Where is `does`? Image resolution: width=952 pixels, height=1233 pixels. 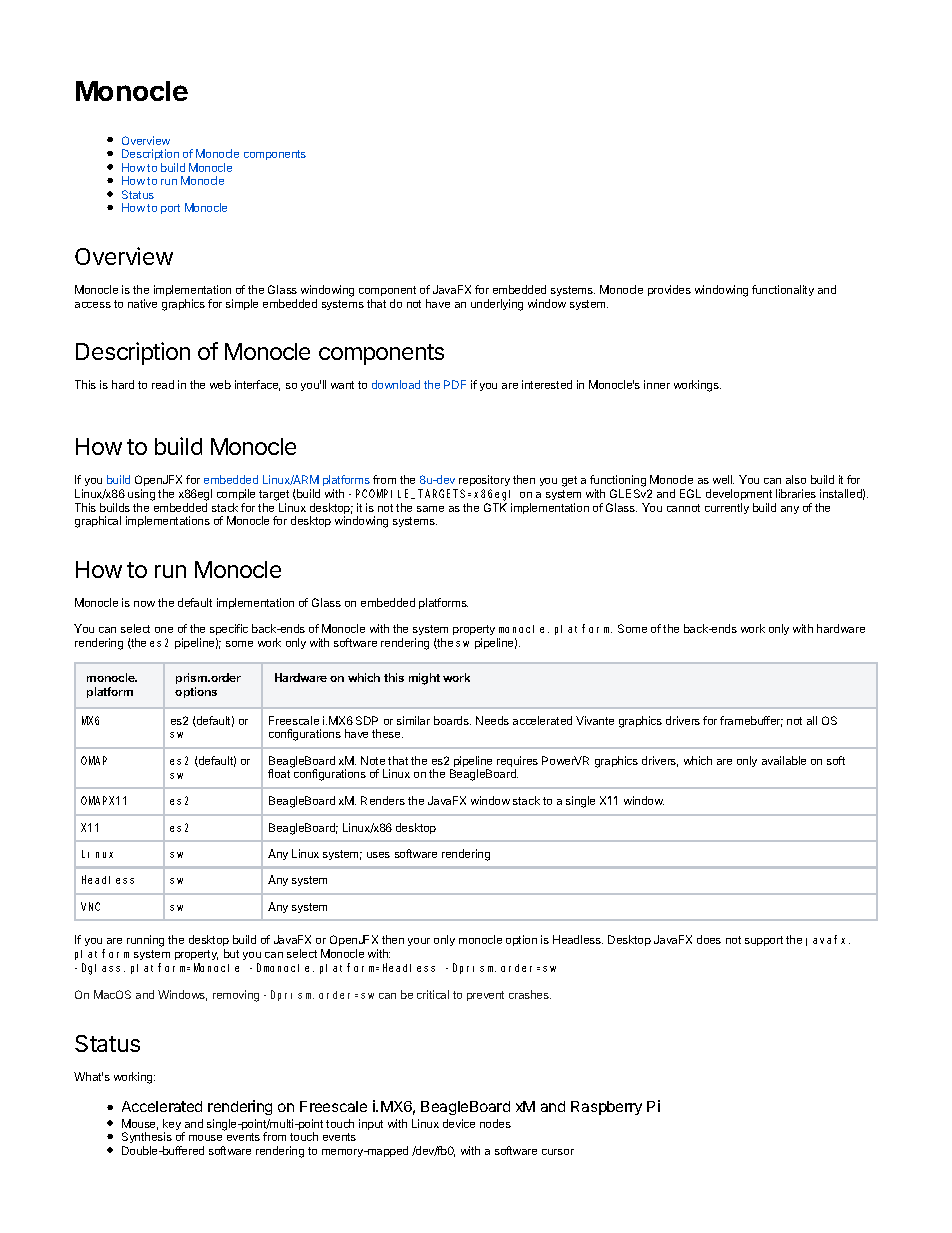 does is located at coordinates (709, 939).
